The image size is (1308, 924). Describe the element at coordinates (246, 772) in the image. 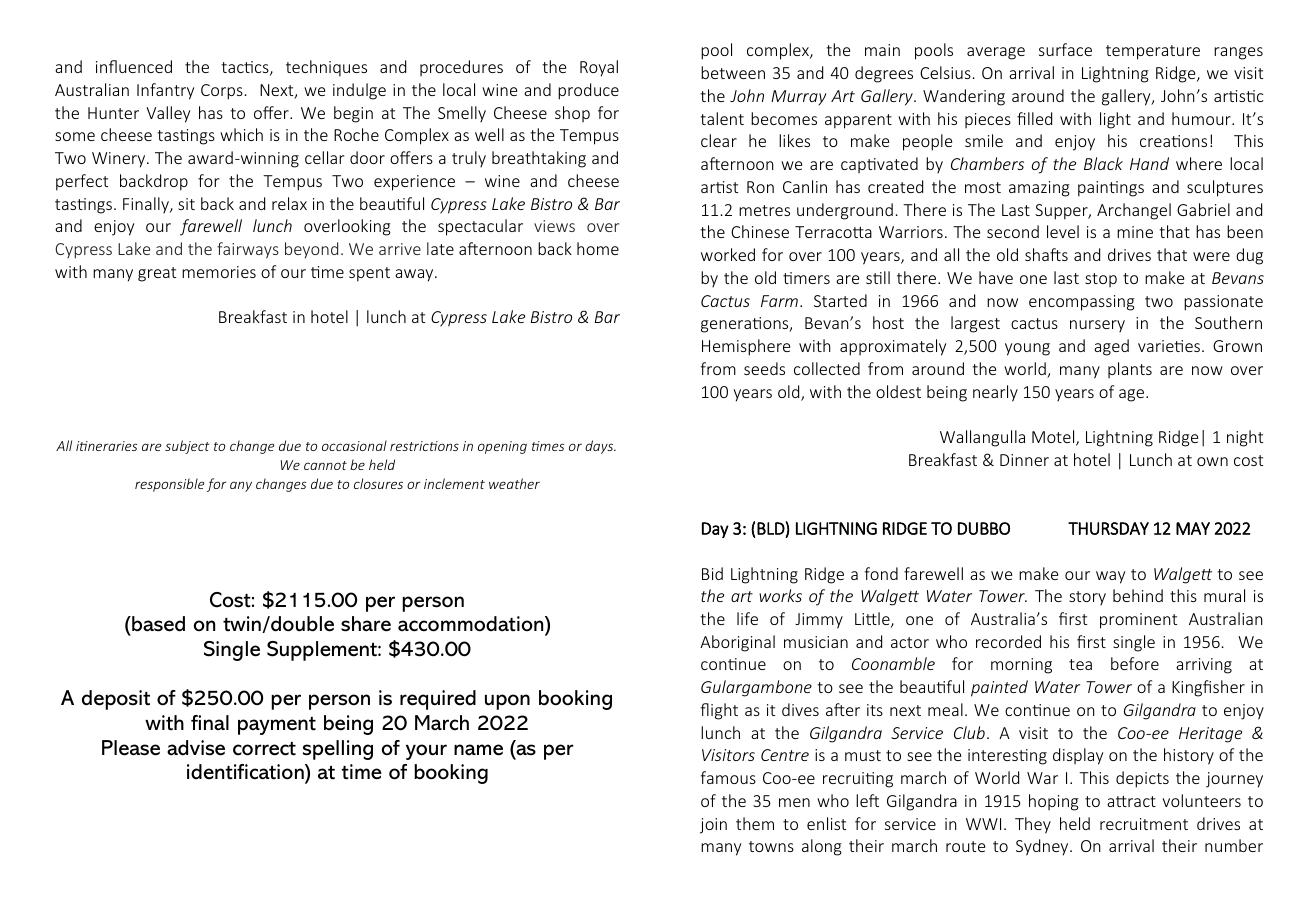

I see `identification` at that location.
